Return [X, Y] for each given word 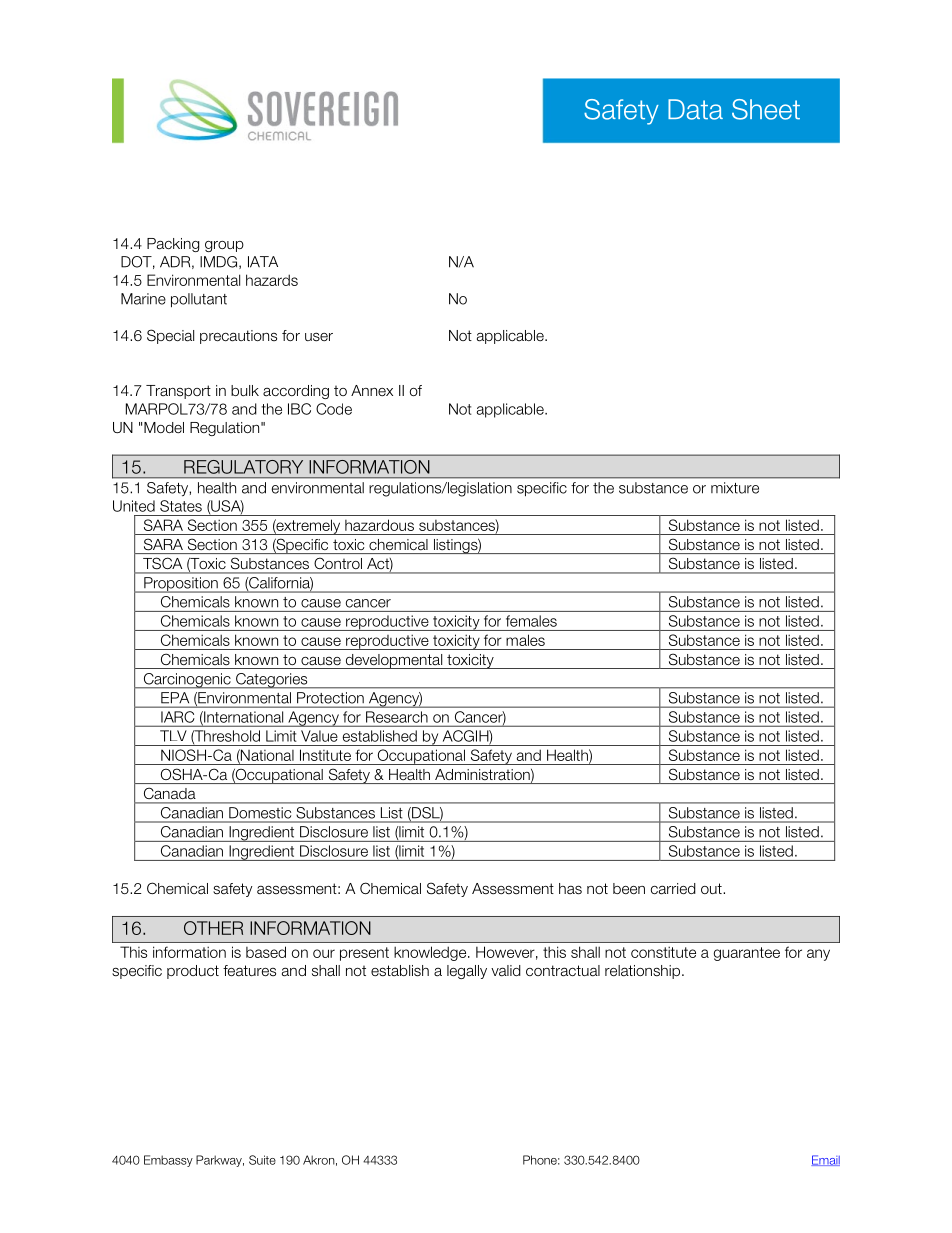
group [224, 246]
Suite [262, 1160]
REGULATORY [243, 467]
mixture [735, 488]
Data [695, 109]
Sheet [766, 109]
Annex [372, 390]
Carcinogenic [187, 681]
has [570, 889]
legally [467, 972]
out [712, 888]
